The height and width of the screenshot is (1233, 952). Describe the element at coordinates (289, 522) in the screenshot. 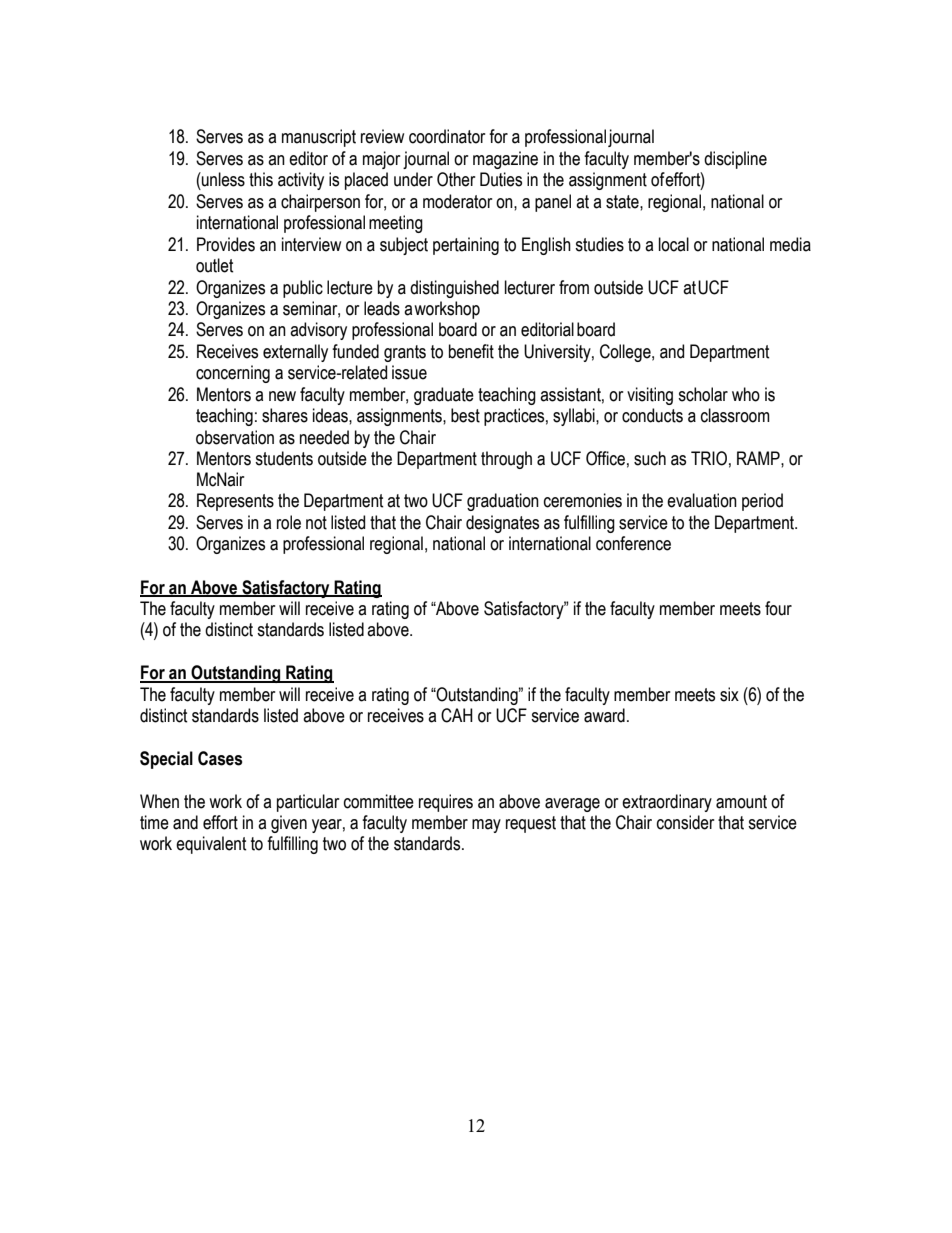

I see `role` at that location.
